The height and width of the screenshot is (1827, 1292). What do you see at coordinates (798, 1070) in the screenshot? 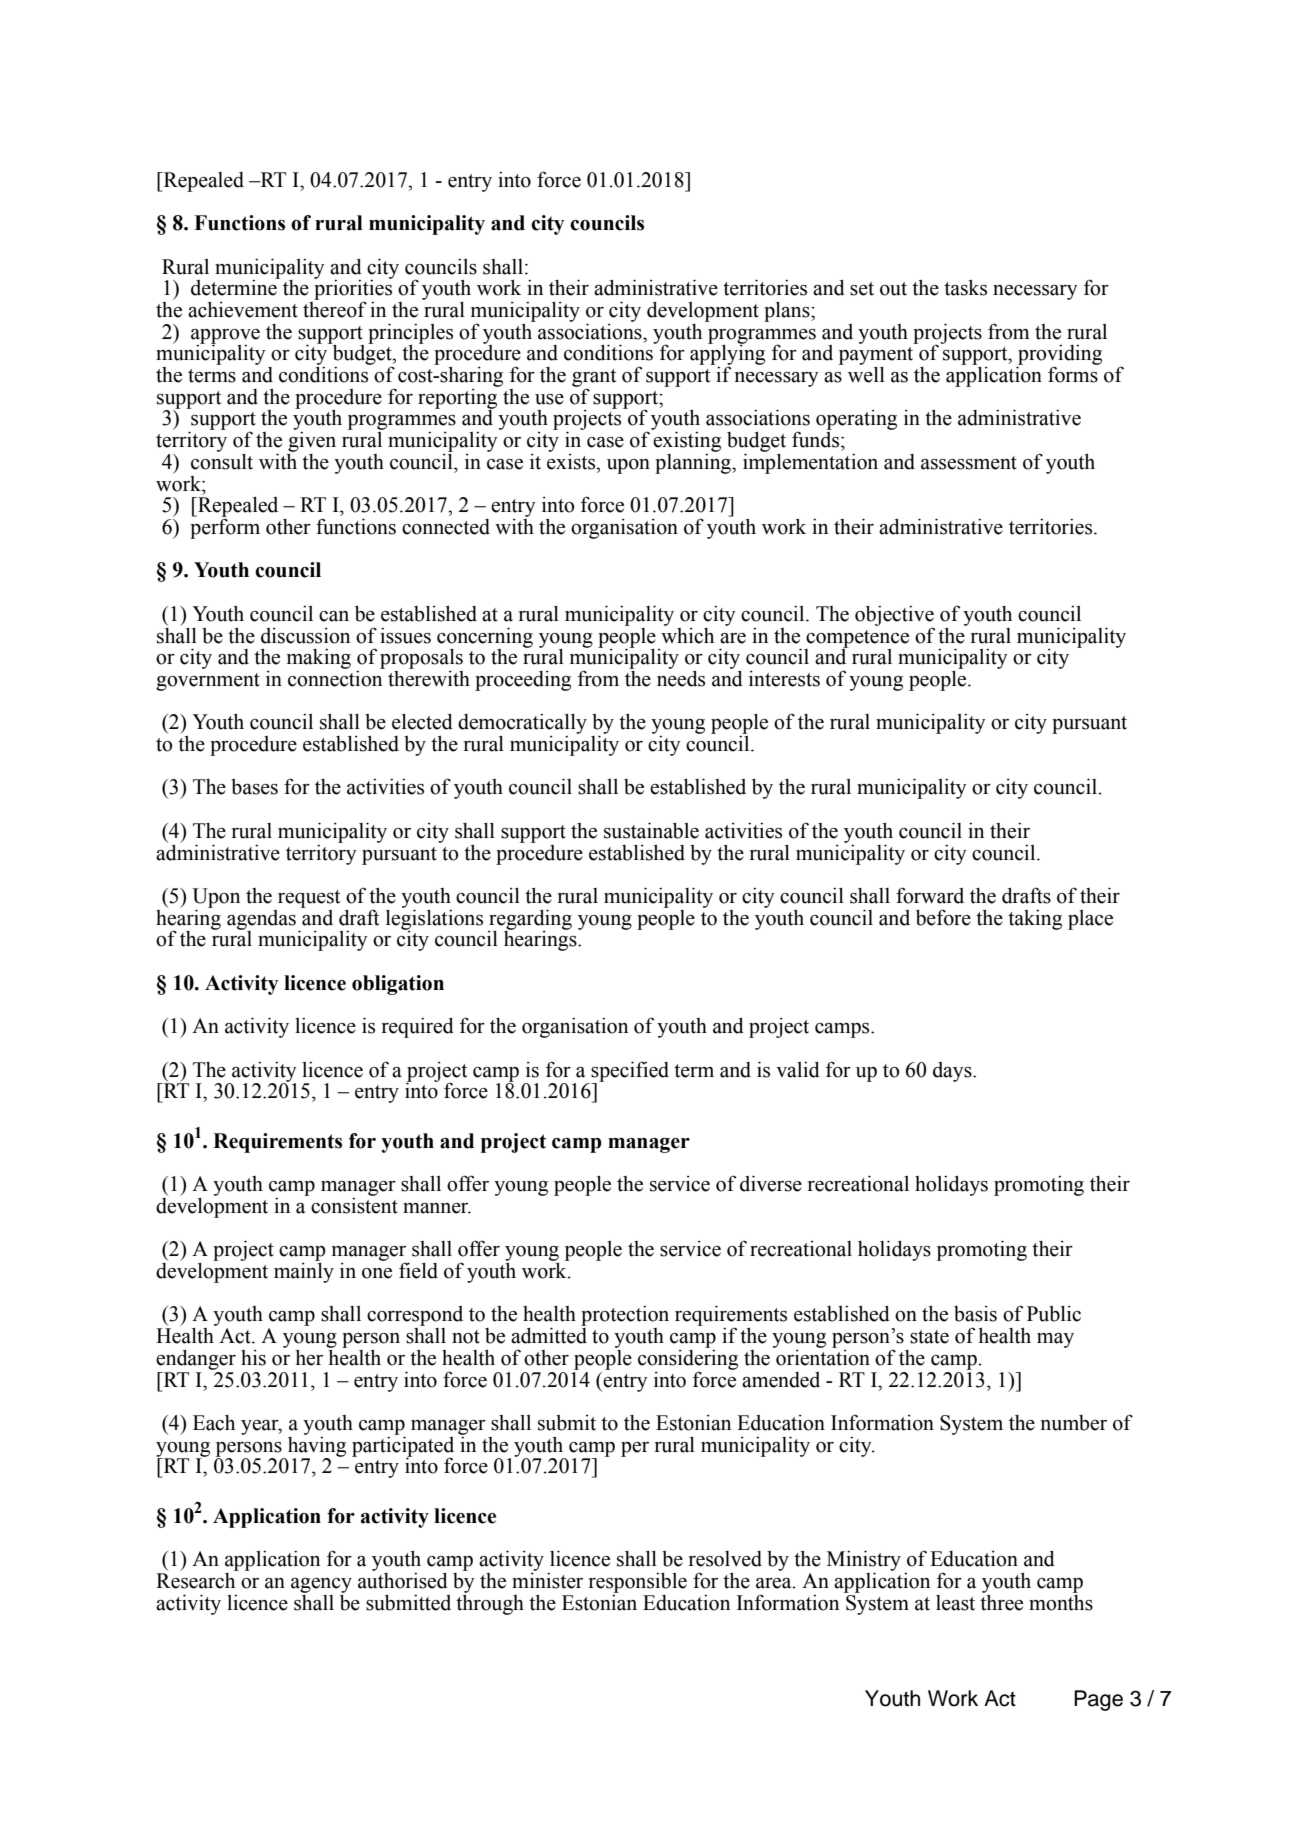
I see `valid` at bounding box center [798, 1070].
